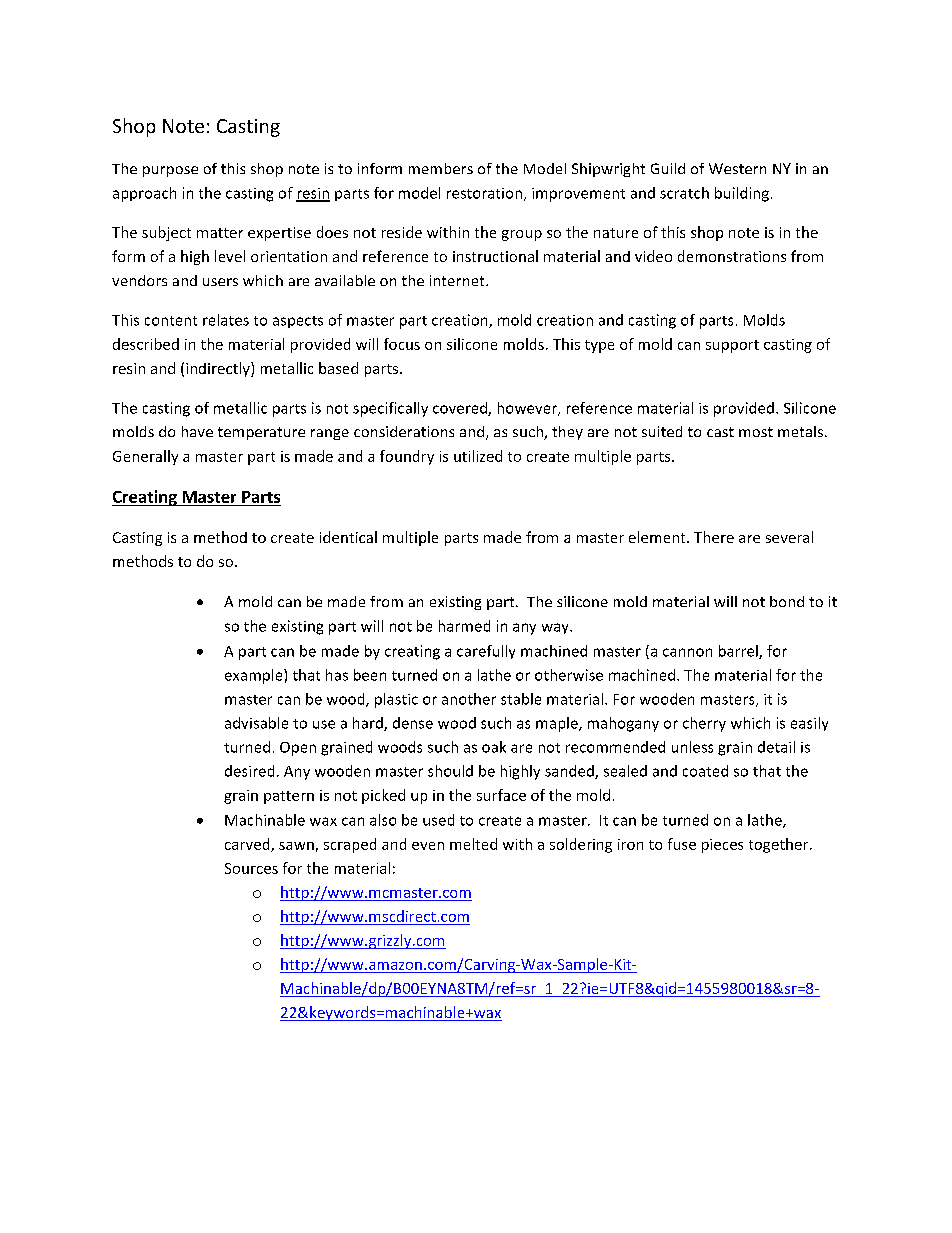  What do you see at coordinates (473, 844) in the screenshot?
I see `melted` at bounding box center [473, 844].
